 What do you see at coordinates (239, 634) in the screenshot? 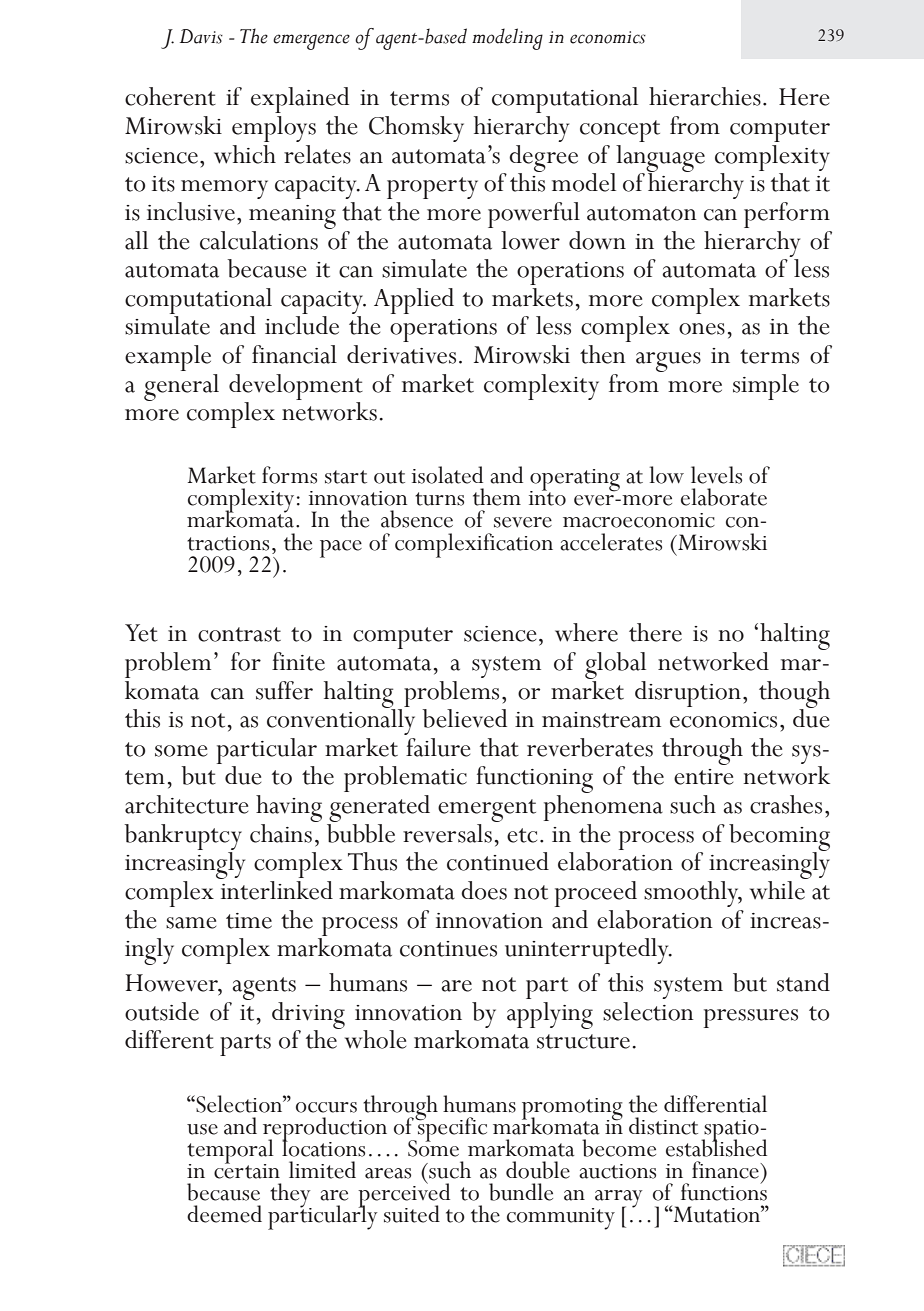
I see `contrast` at bounding box center [239, 634].
